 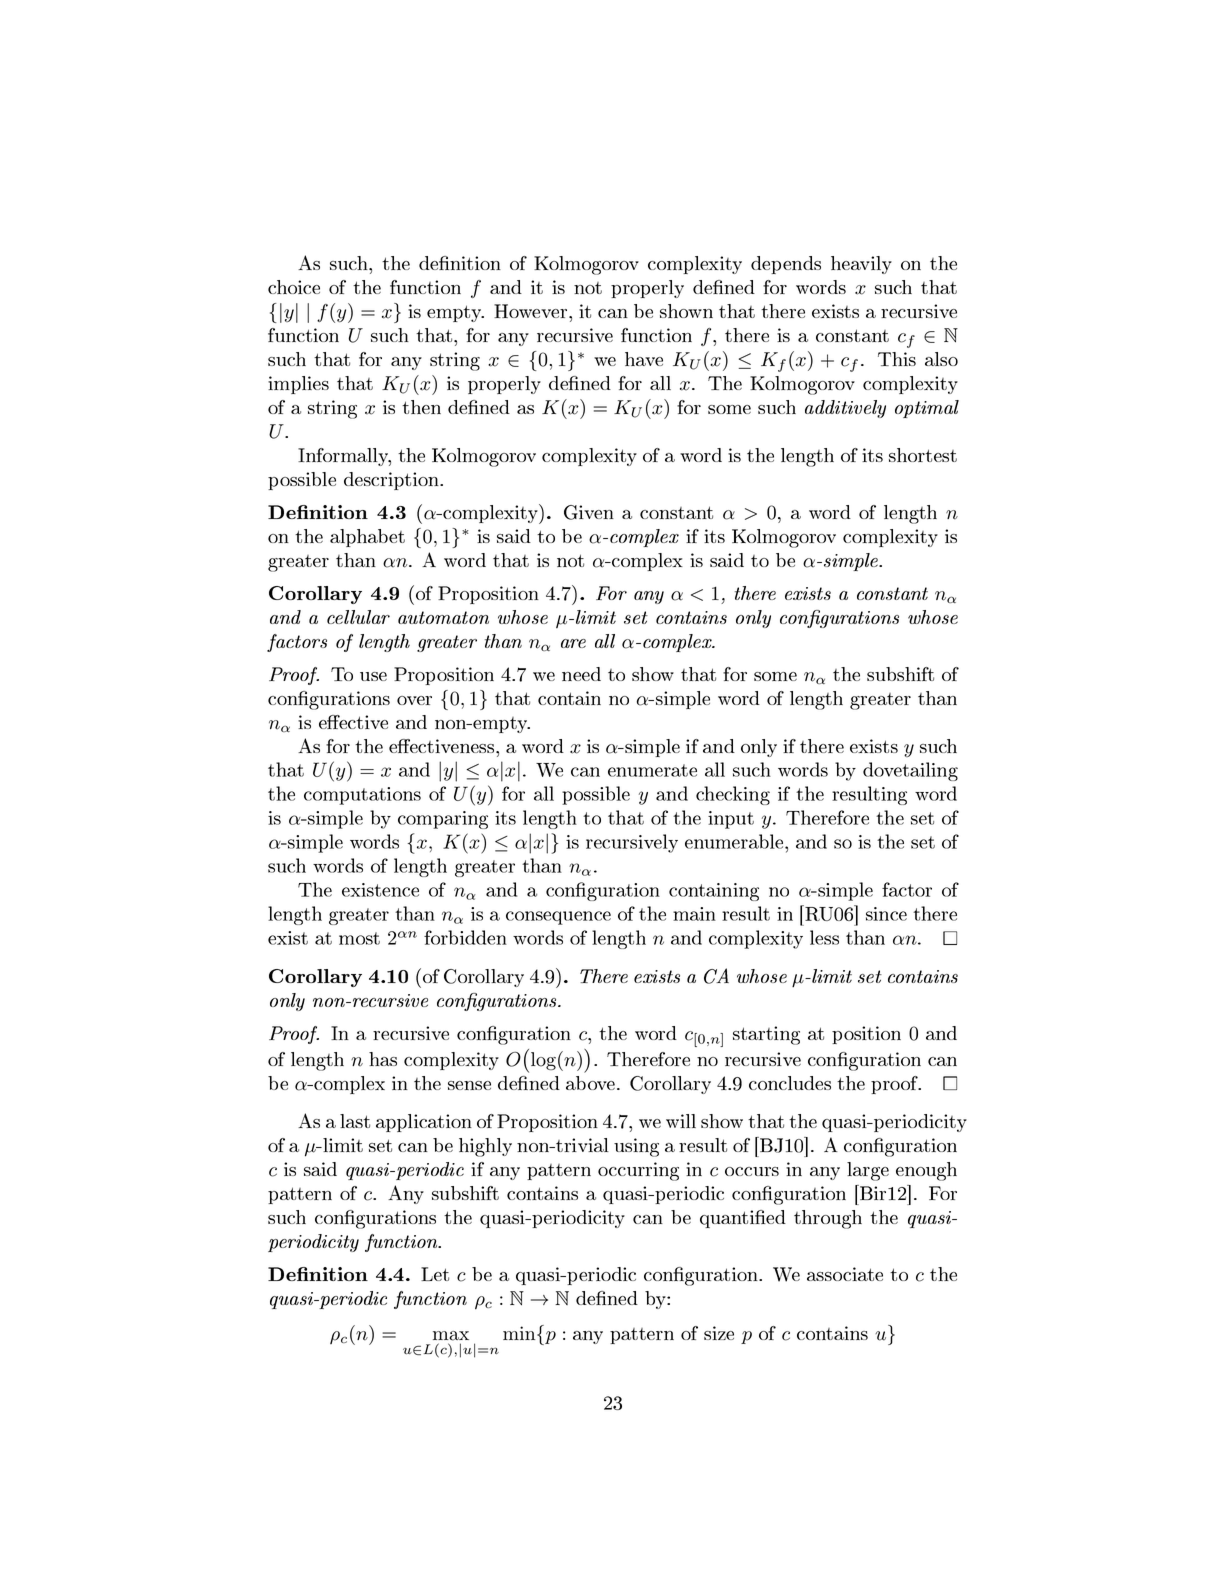 I want to click on concludes, so click(x=790, y=1083).
